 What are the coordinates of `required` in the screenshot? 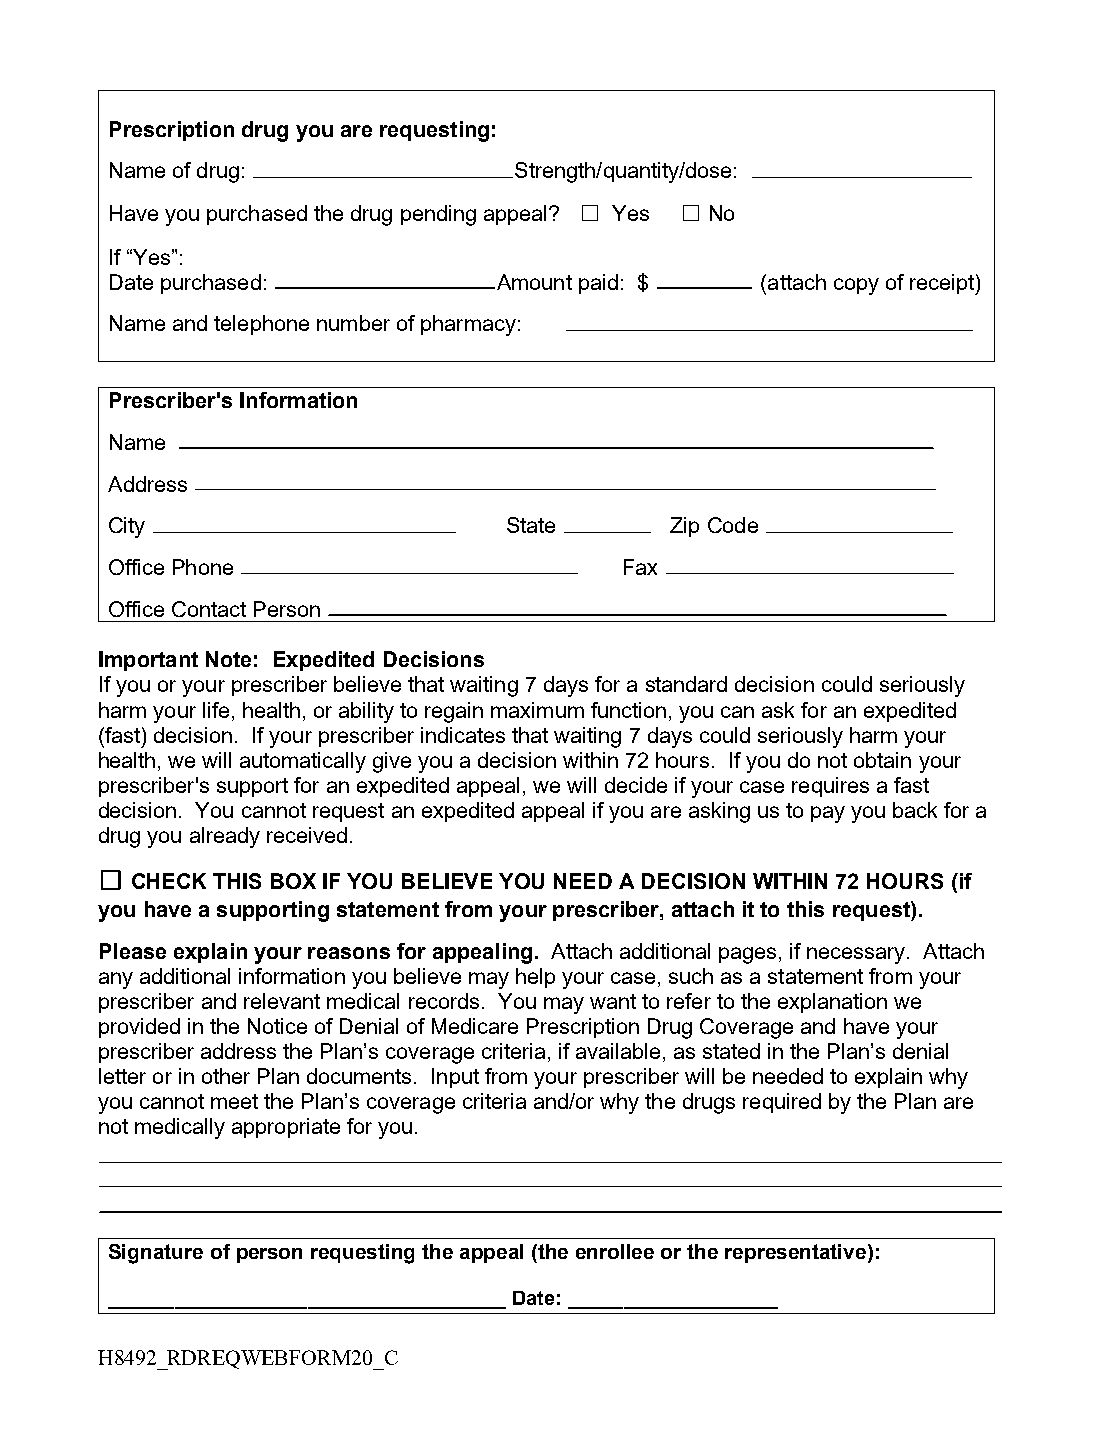 It's located at (782, 1103).
